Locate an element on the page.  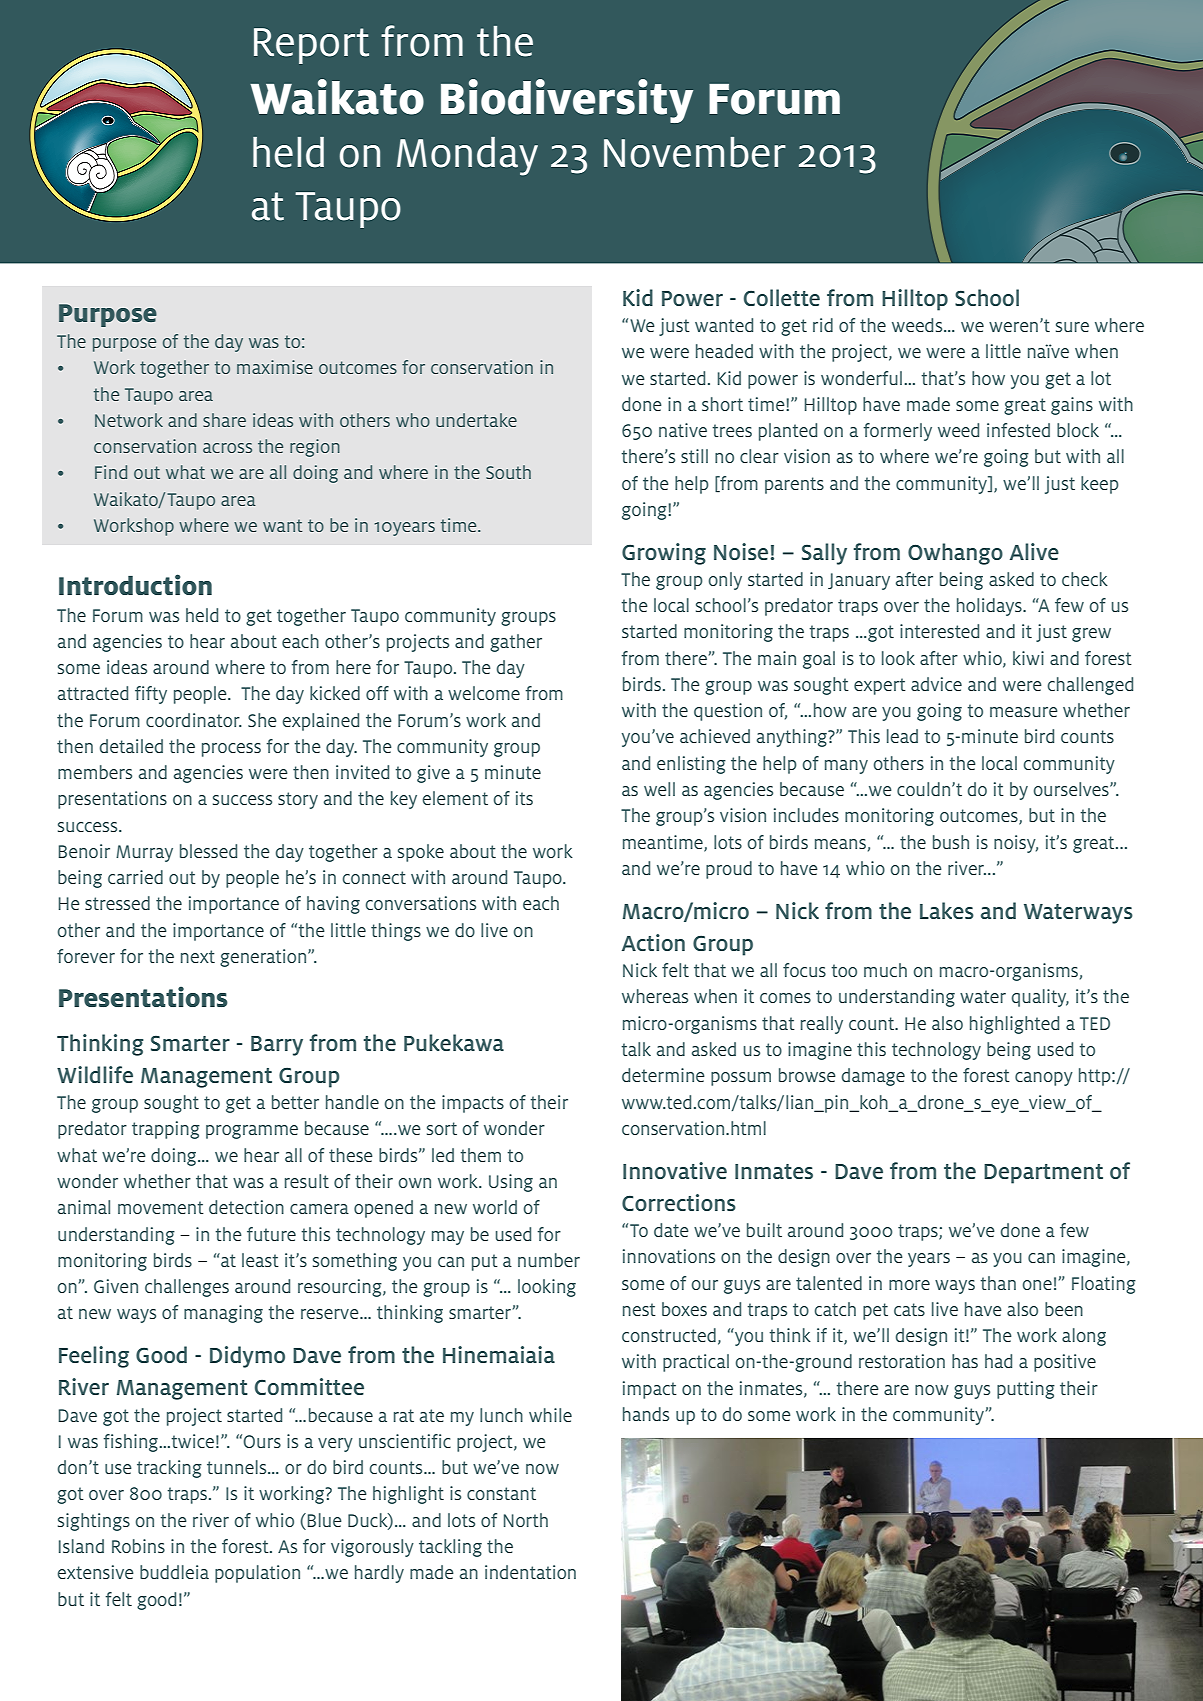
North is located at coordinates (526, 1520).
